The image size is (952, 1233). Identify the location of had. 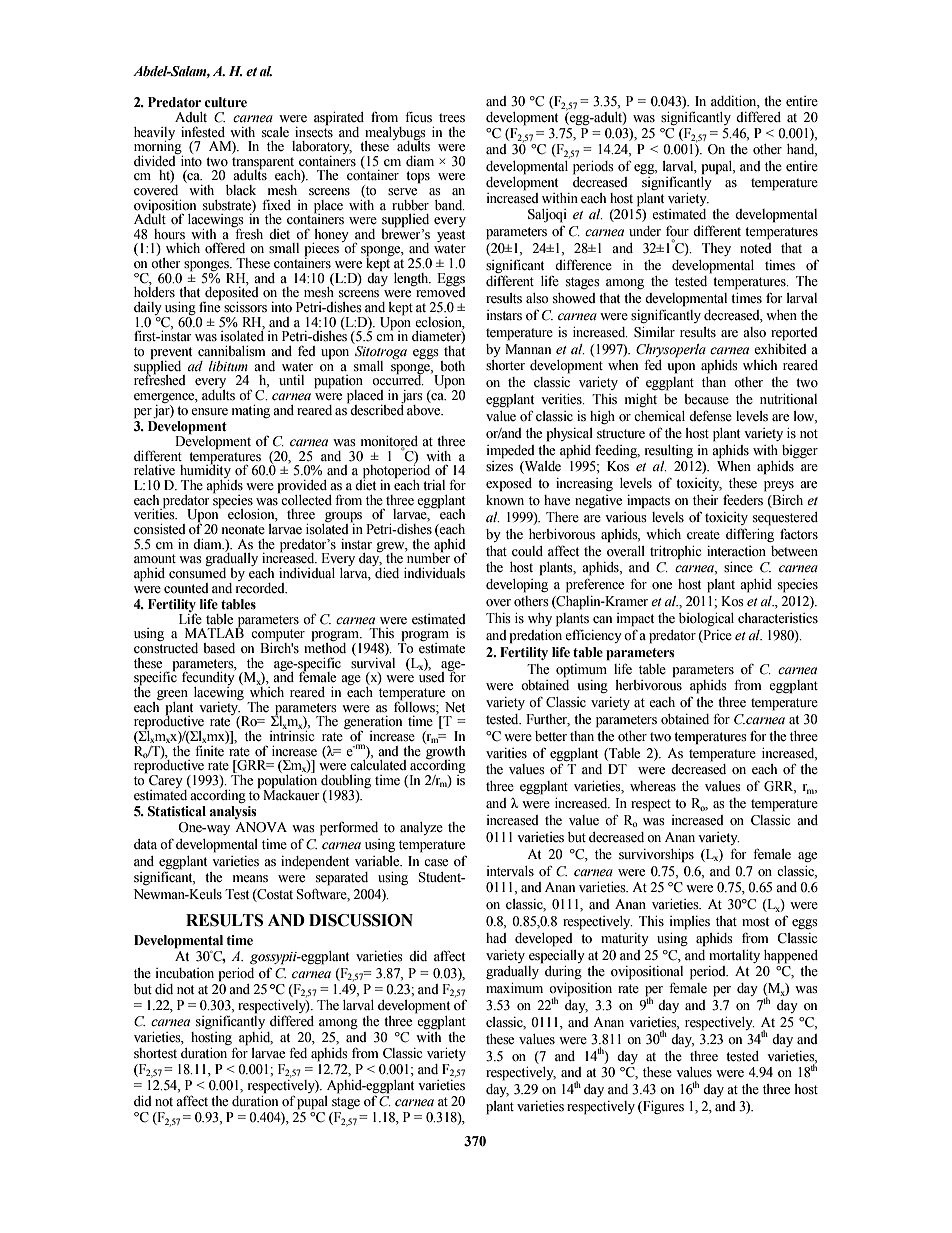
(496, 938).
